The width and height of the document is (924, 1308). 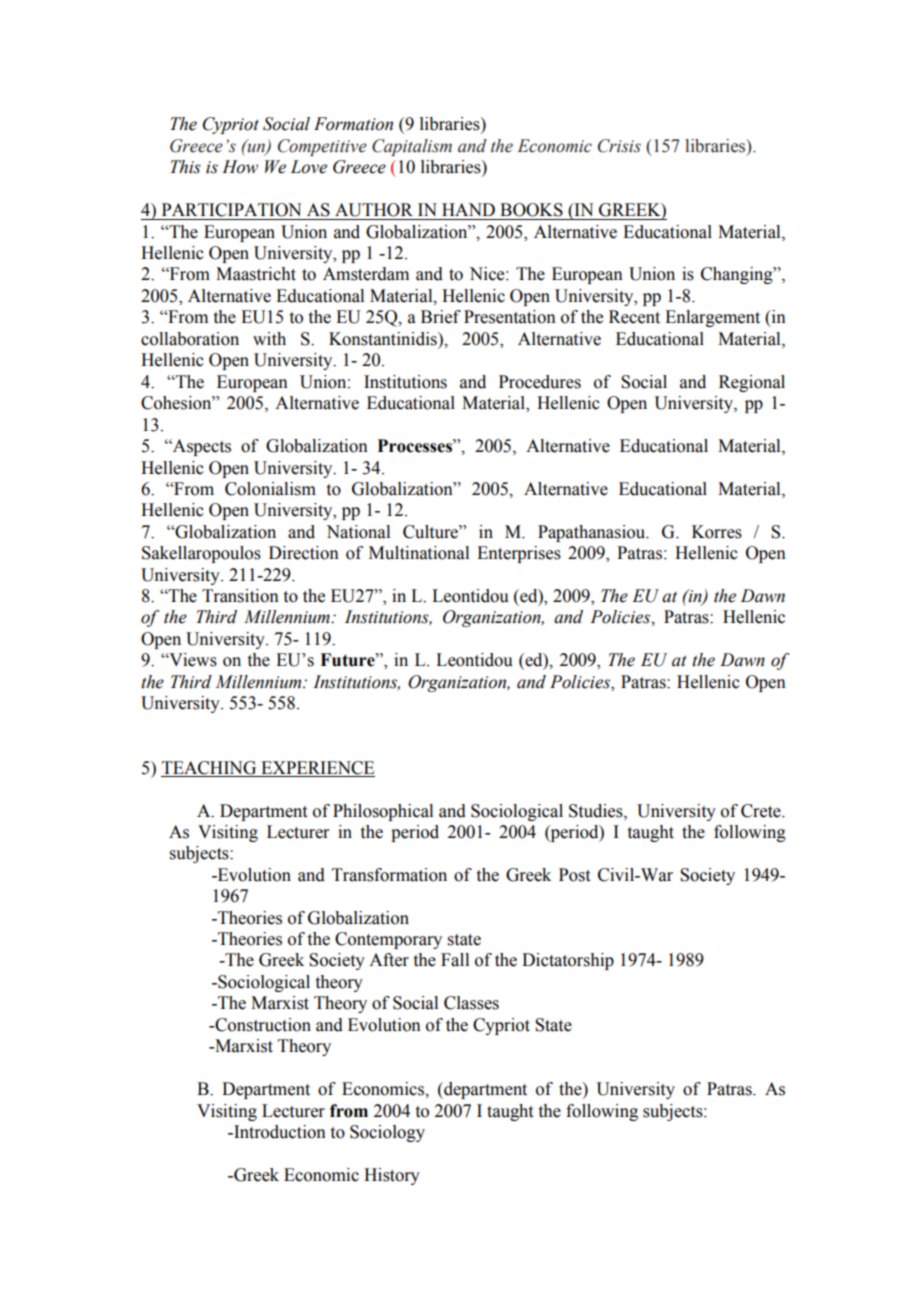 What do you see at coordinates (279, 1132) in the document?
I see `Introduction` at bounding box center [279, 1132].
